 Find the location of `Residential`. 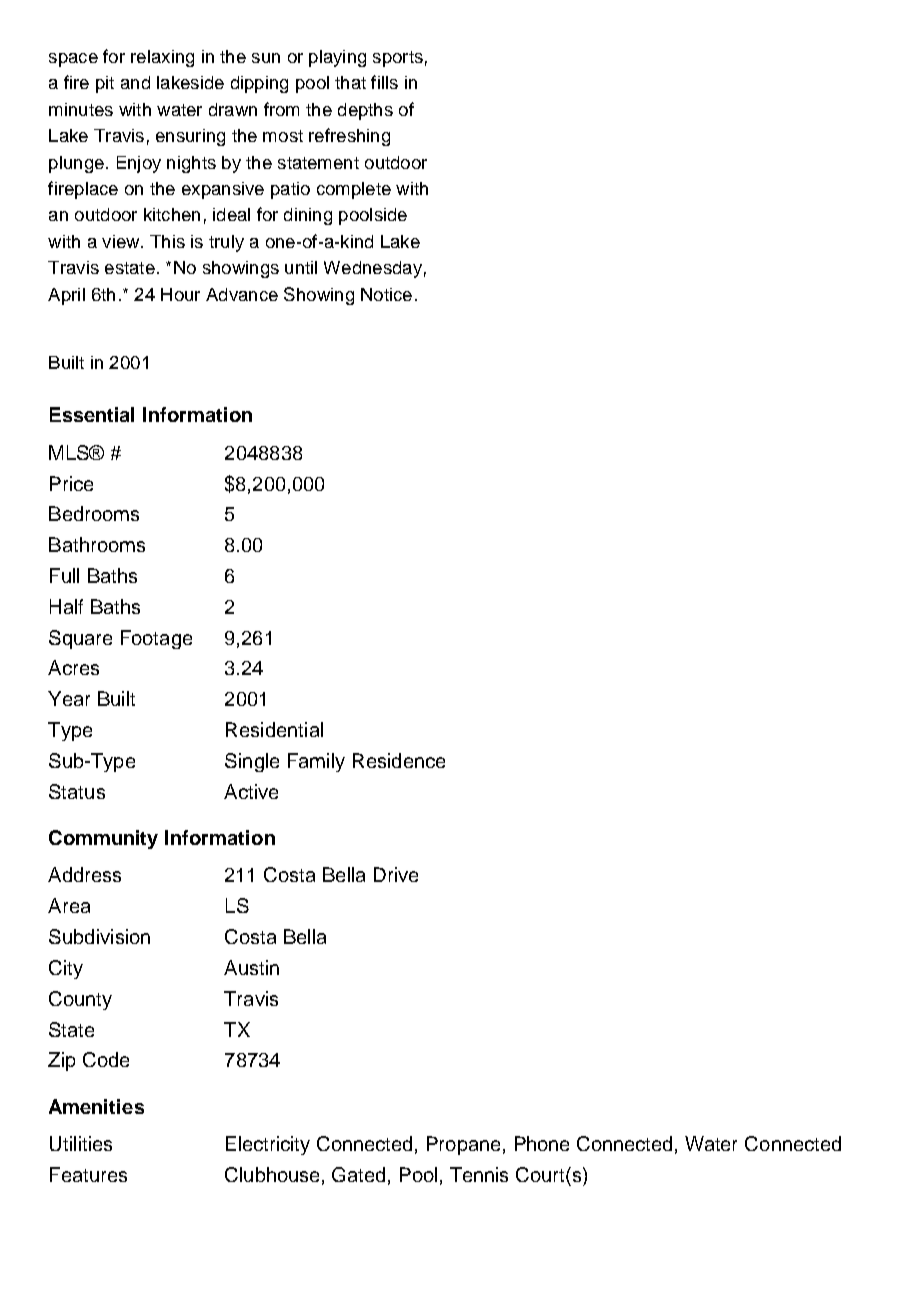

Residential is located at coordinates (274, 729).
